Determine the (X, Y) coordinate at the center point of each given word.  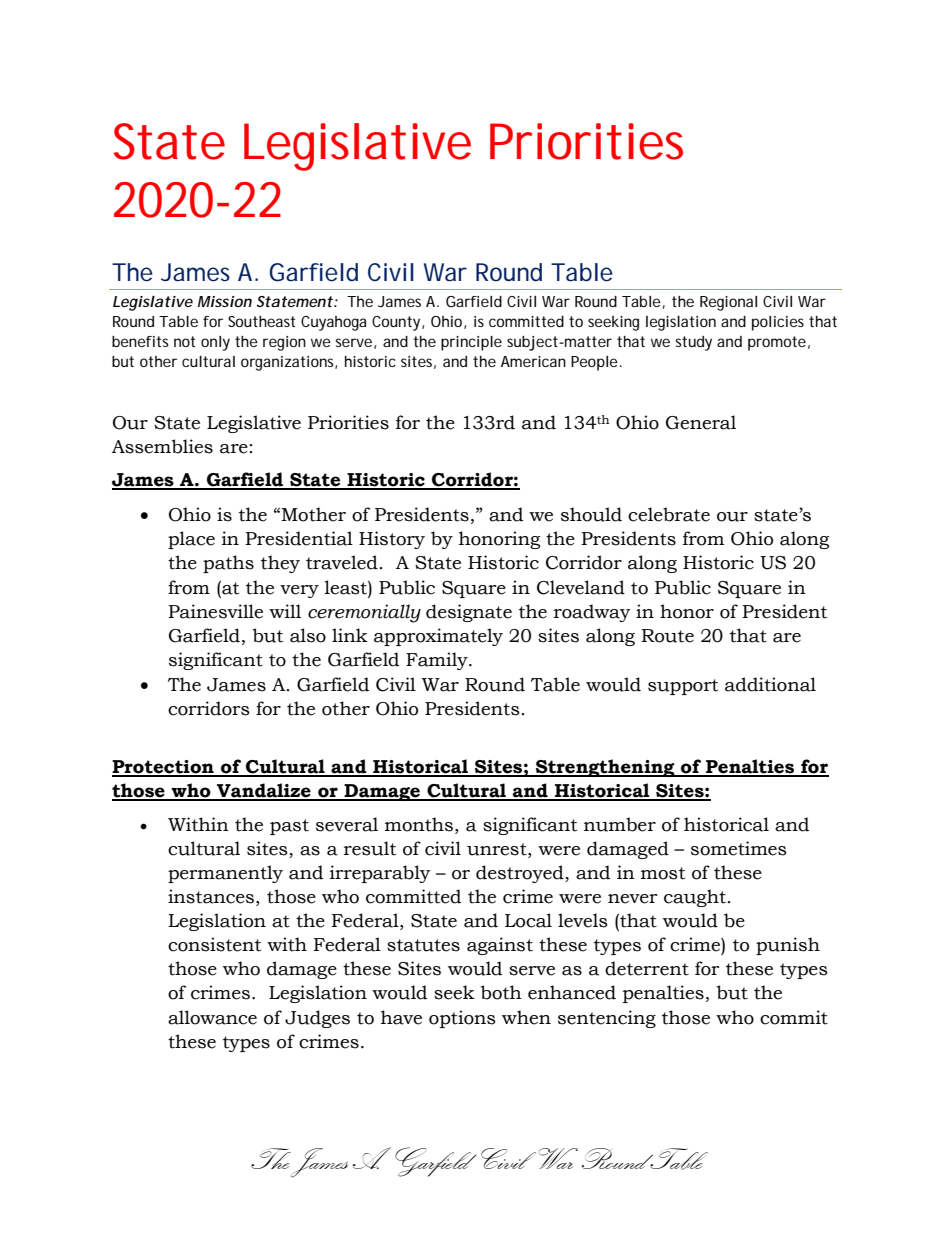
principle (471, 343)
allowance (212, 1017)
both (501, 992)
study (693, 343)
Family (438, 661)
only (215, 343)
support (683, 687)
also (308, 635)
